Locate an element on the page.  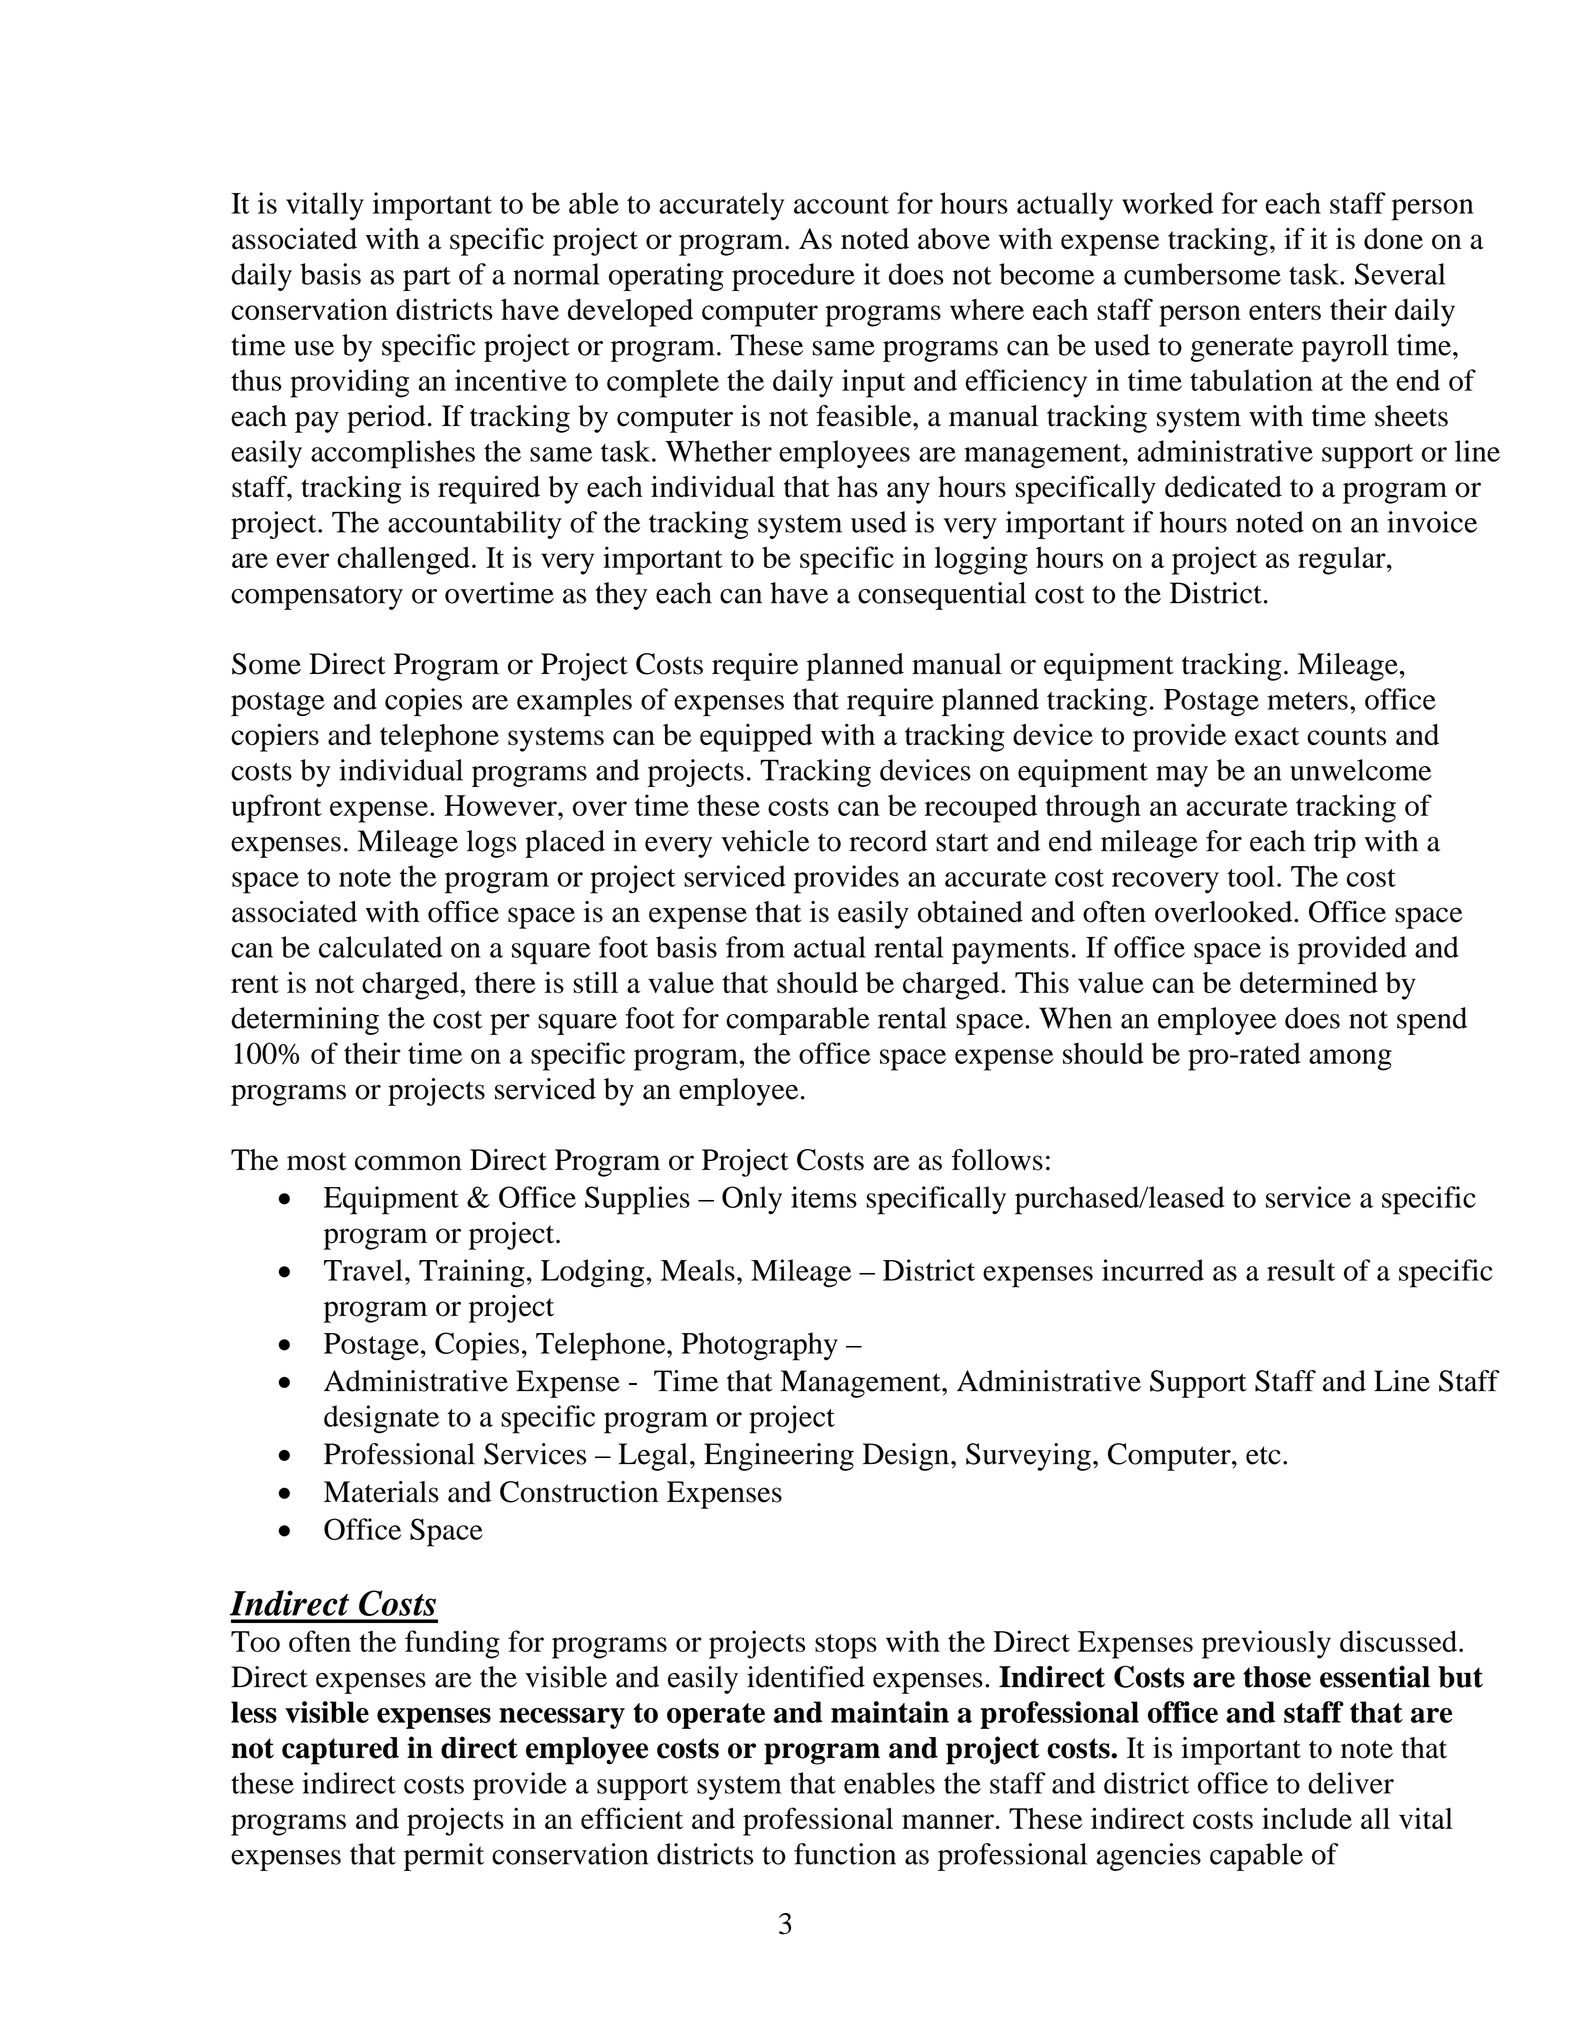
consequential is located at coordinates (942, 596).
